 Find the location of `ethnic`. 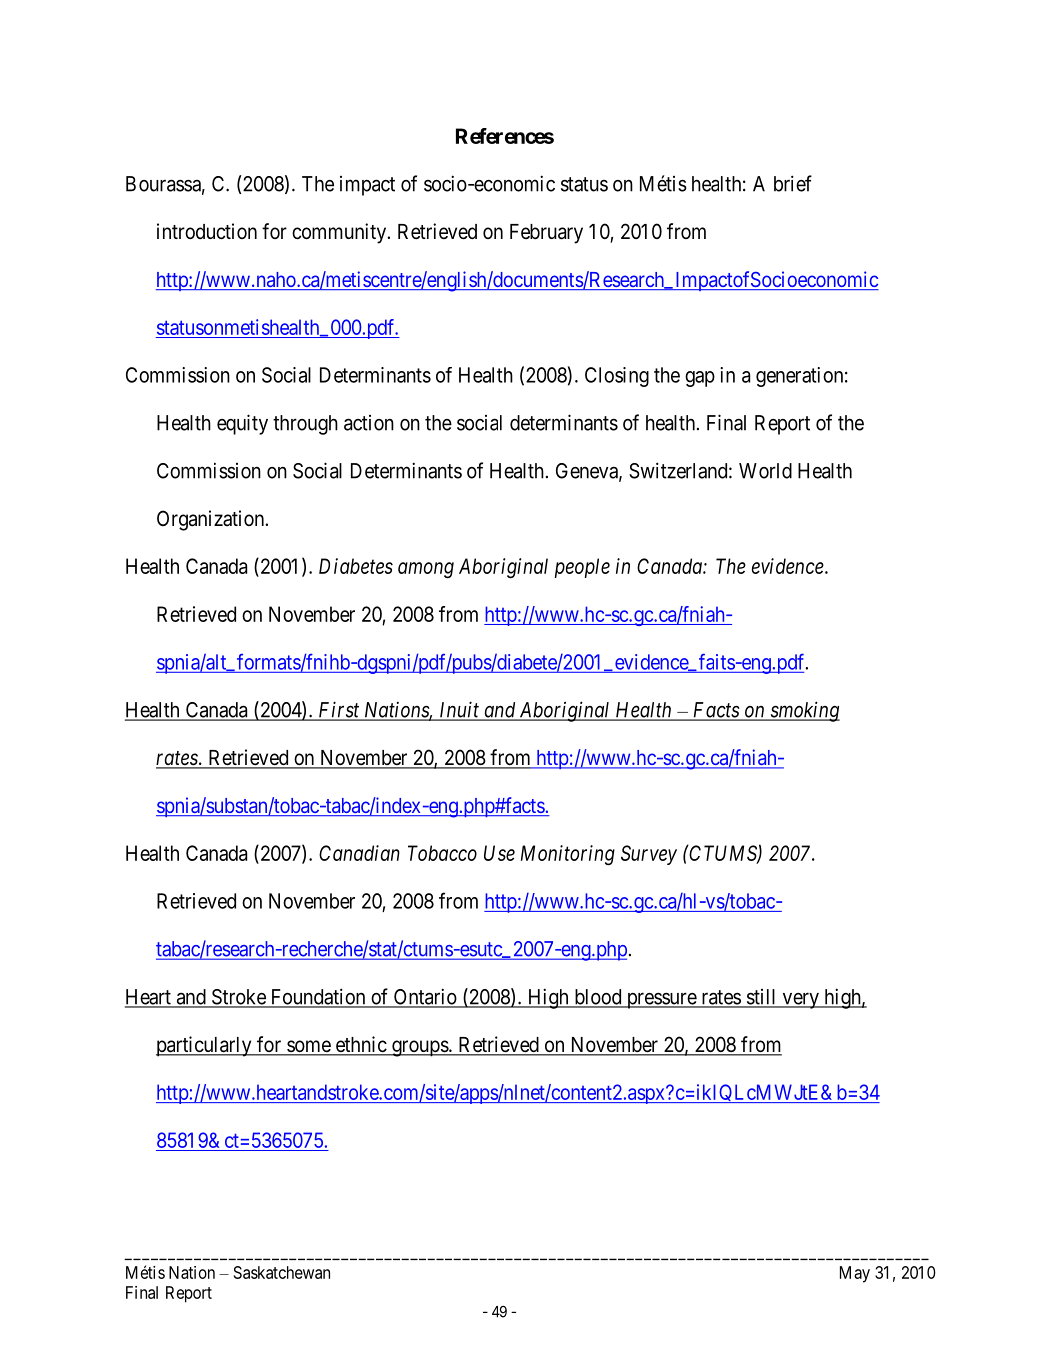

ethnic is located at coordinates (360, 1045).
